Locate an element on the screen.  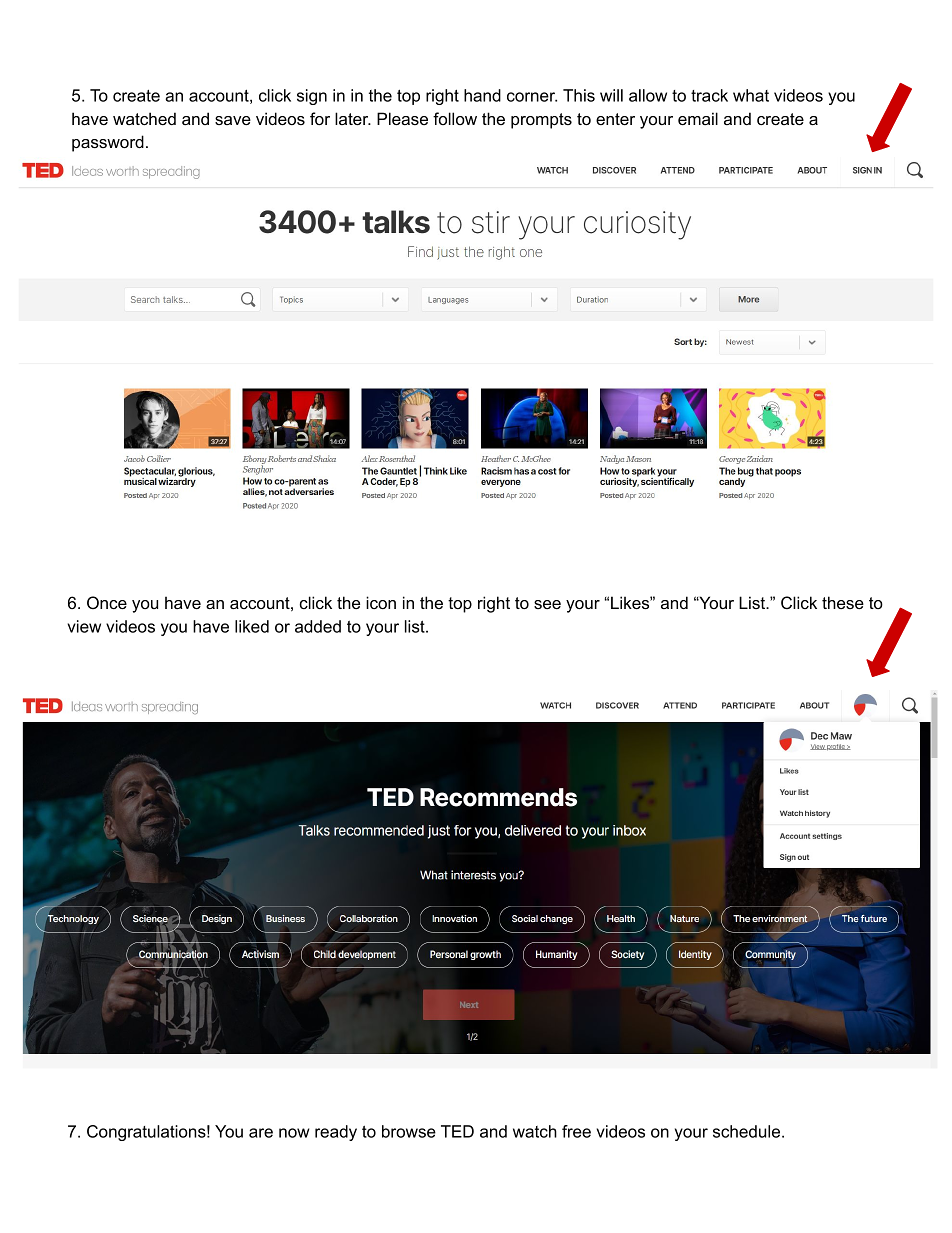
added is located at coordinates (318, 626).
